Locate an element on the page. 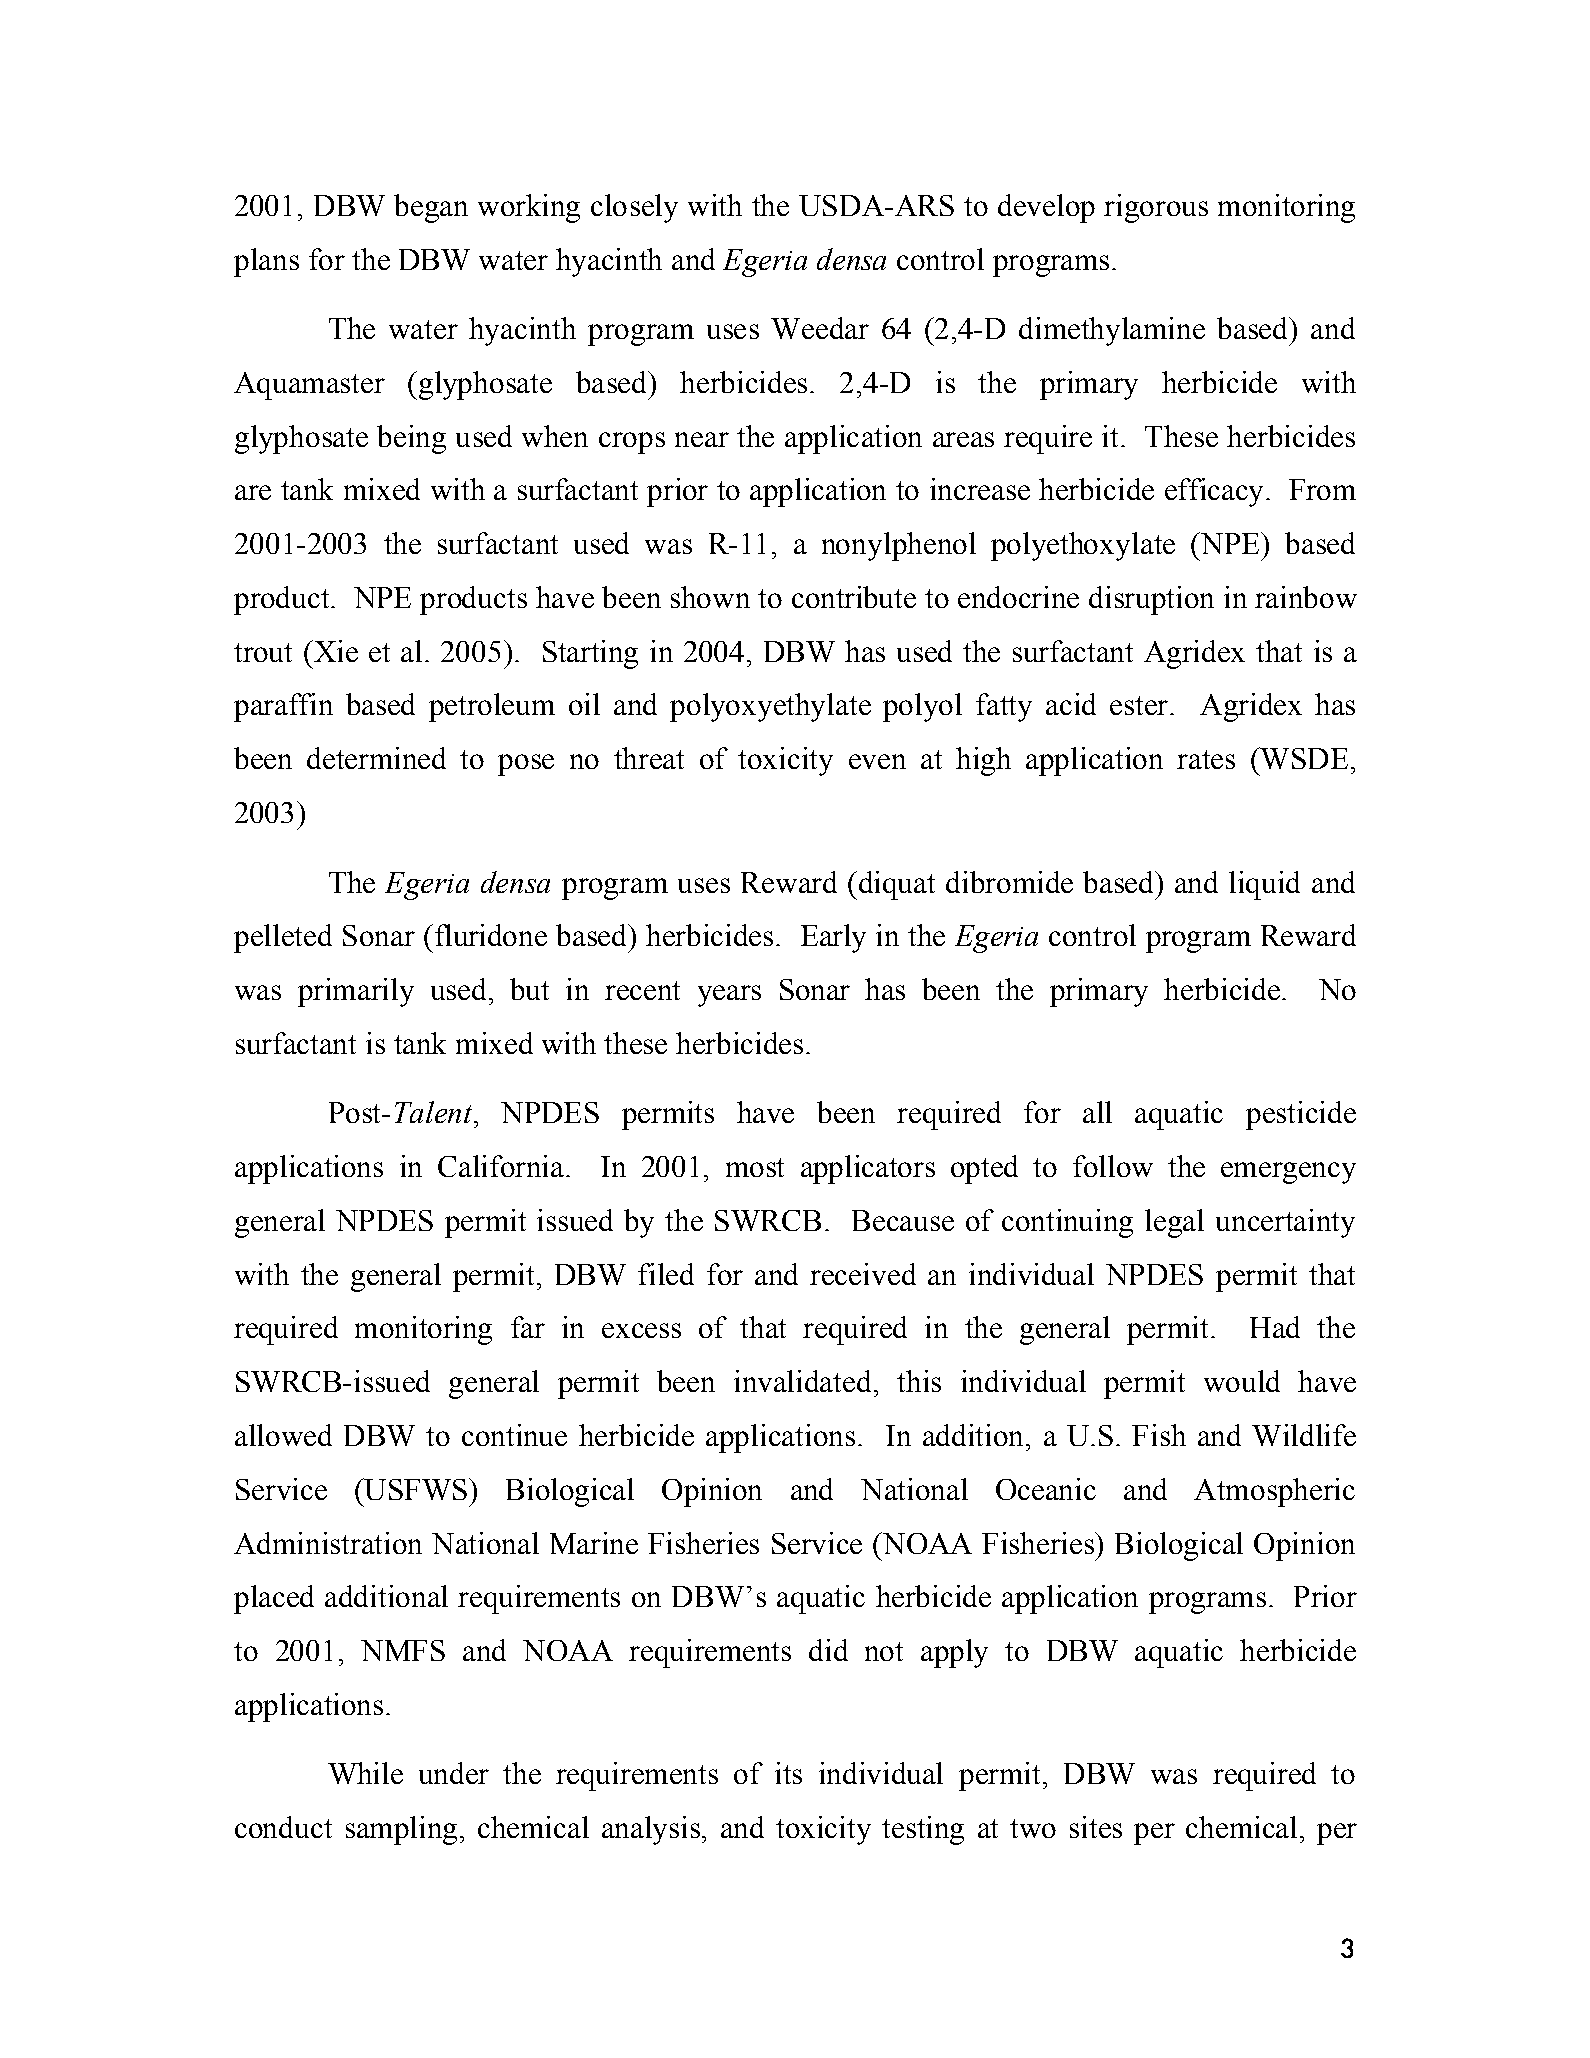  While is located at coordinates (365, 1773).
